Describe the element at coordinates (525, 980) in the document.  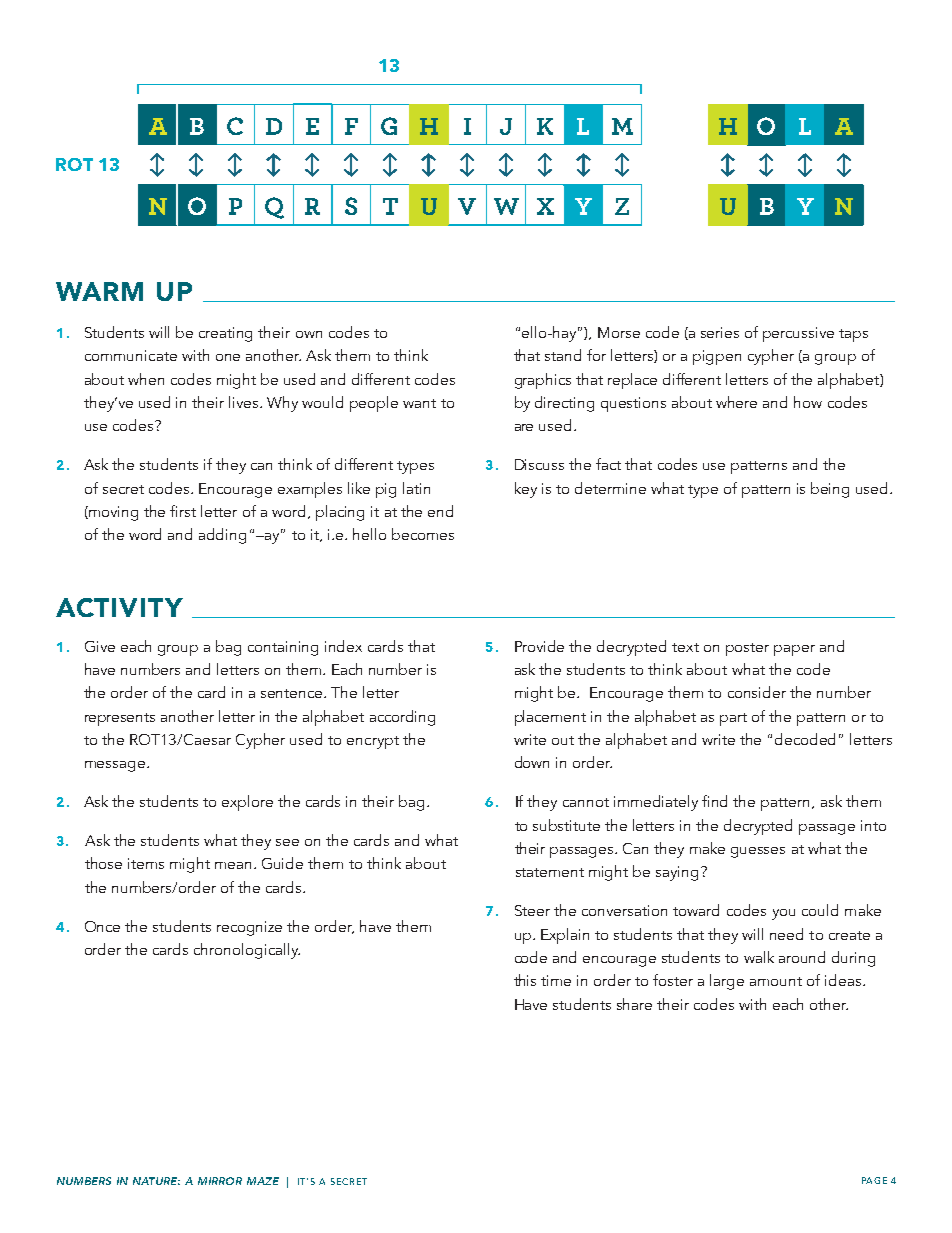
I see `this` at that location.
